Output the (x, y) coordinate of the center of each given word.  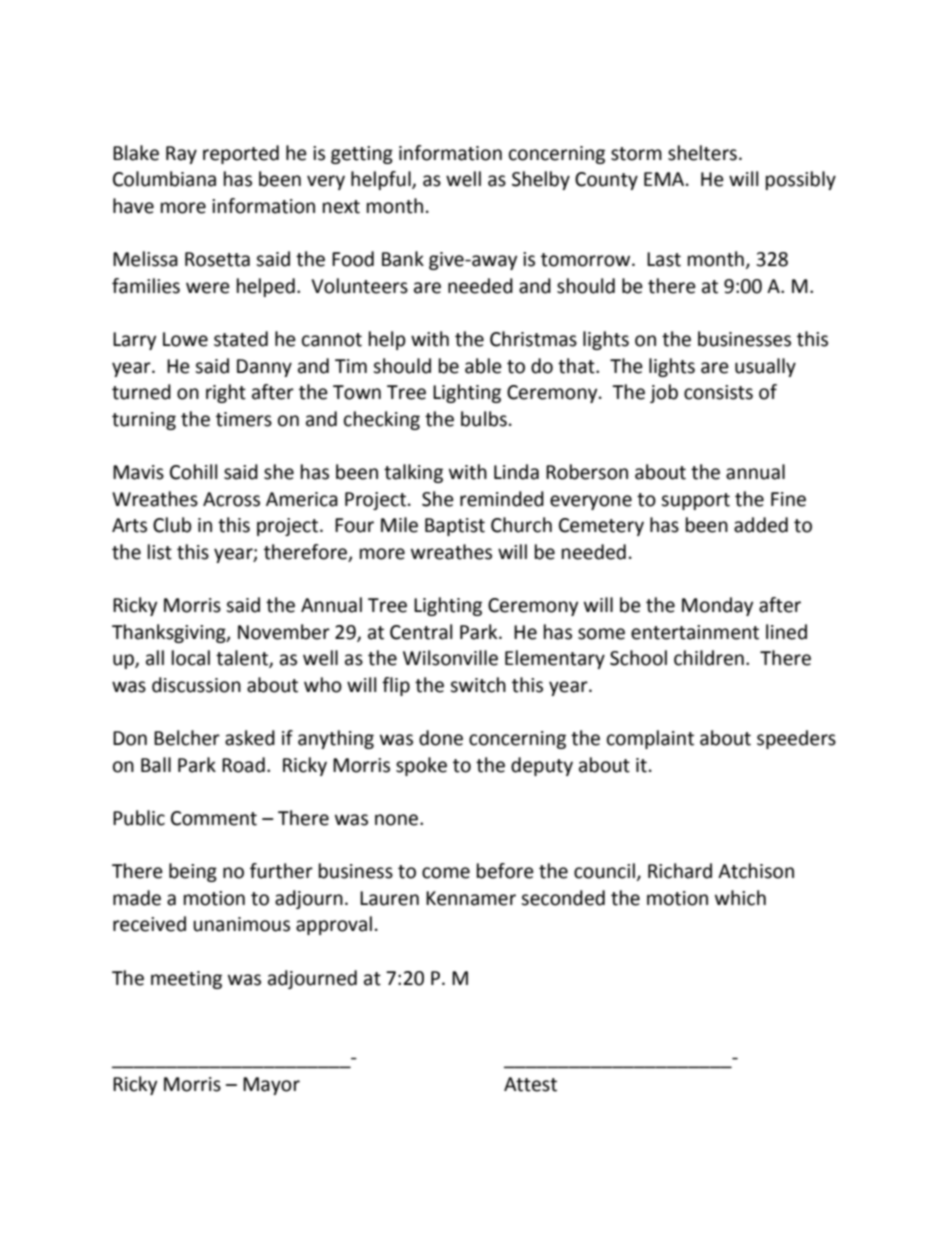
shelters (702, 153)
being (193, 872)
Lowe (185, 339)
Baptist (455, 527)
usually (765, 367)
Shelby (541, 180)
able (483, 366)
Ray (181, 155)
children (709, 658)
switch (478, 685)
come (446, 873)
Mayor (271, 1086)
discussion (196, 685)
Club (172, 525)
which (740, 898)
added (761, 525)
